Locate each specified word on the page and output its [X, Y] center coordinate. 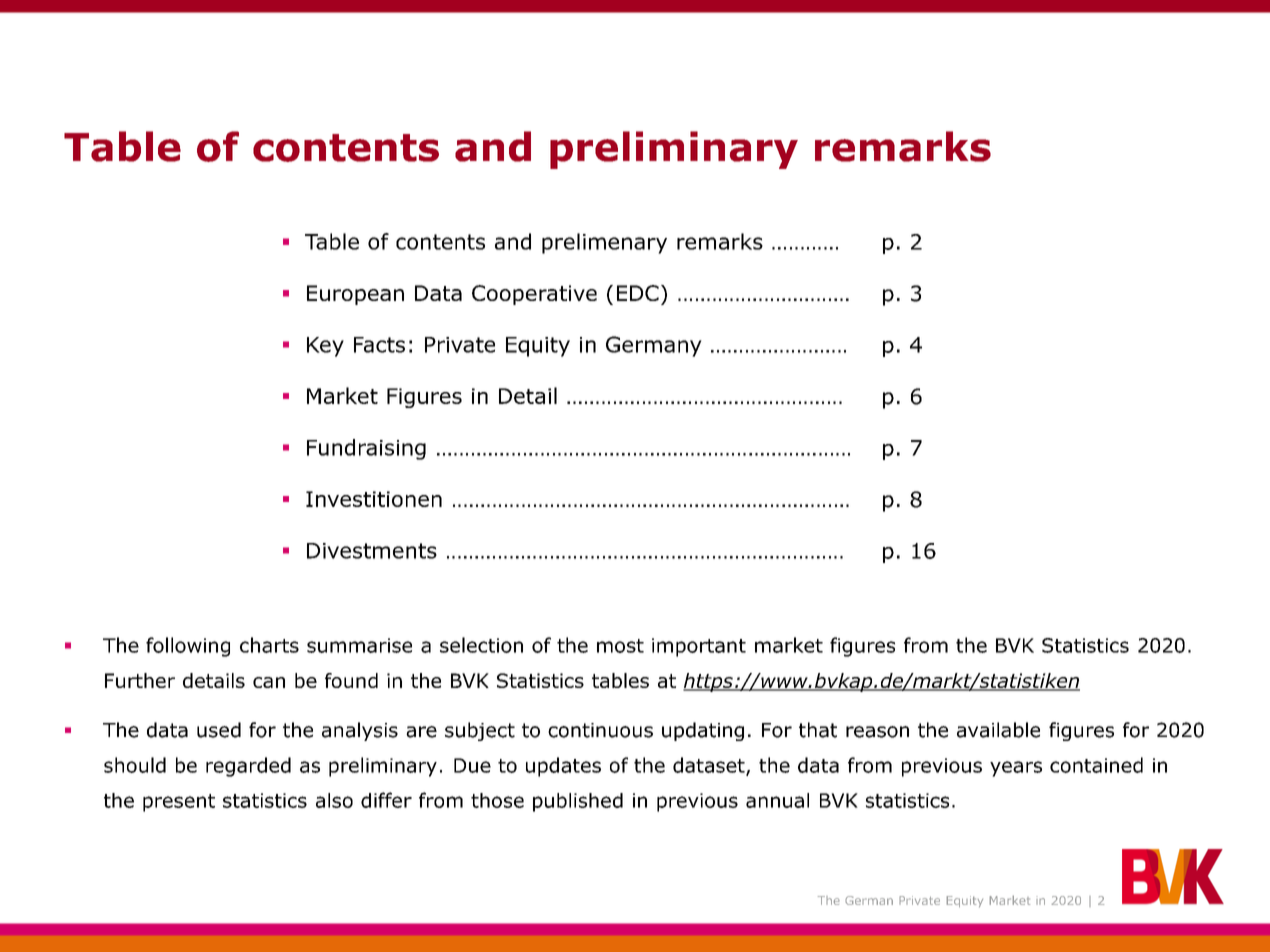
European [355, 295]
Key [325, 347]
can [269, 682]
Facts [379, 345]
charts [269, 645]
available [998, 730]
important [699, 647]
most [620, 646]
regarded [248, 767]
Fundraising [366, 449]
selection [481, 645]
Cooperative [534, 295]
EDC [638, 293]
